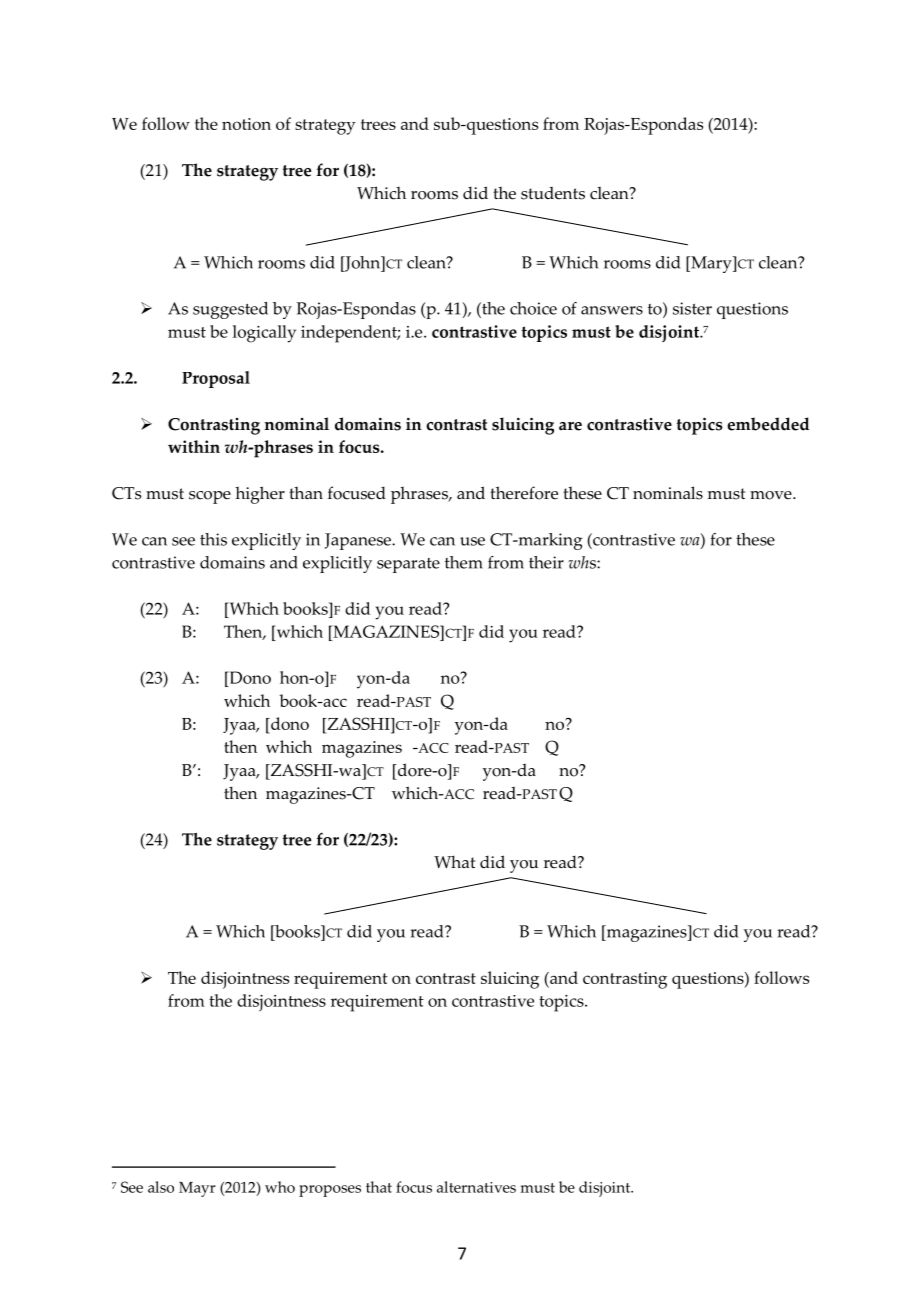 The width and height of the image is (924, 1309). Describe the element at coordinates (583, 562) in the image. I see `whs` at that location.
